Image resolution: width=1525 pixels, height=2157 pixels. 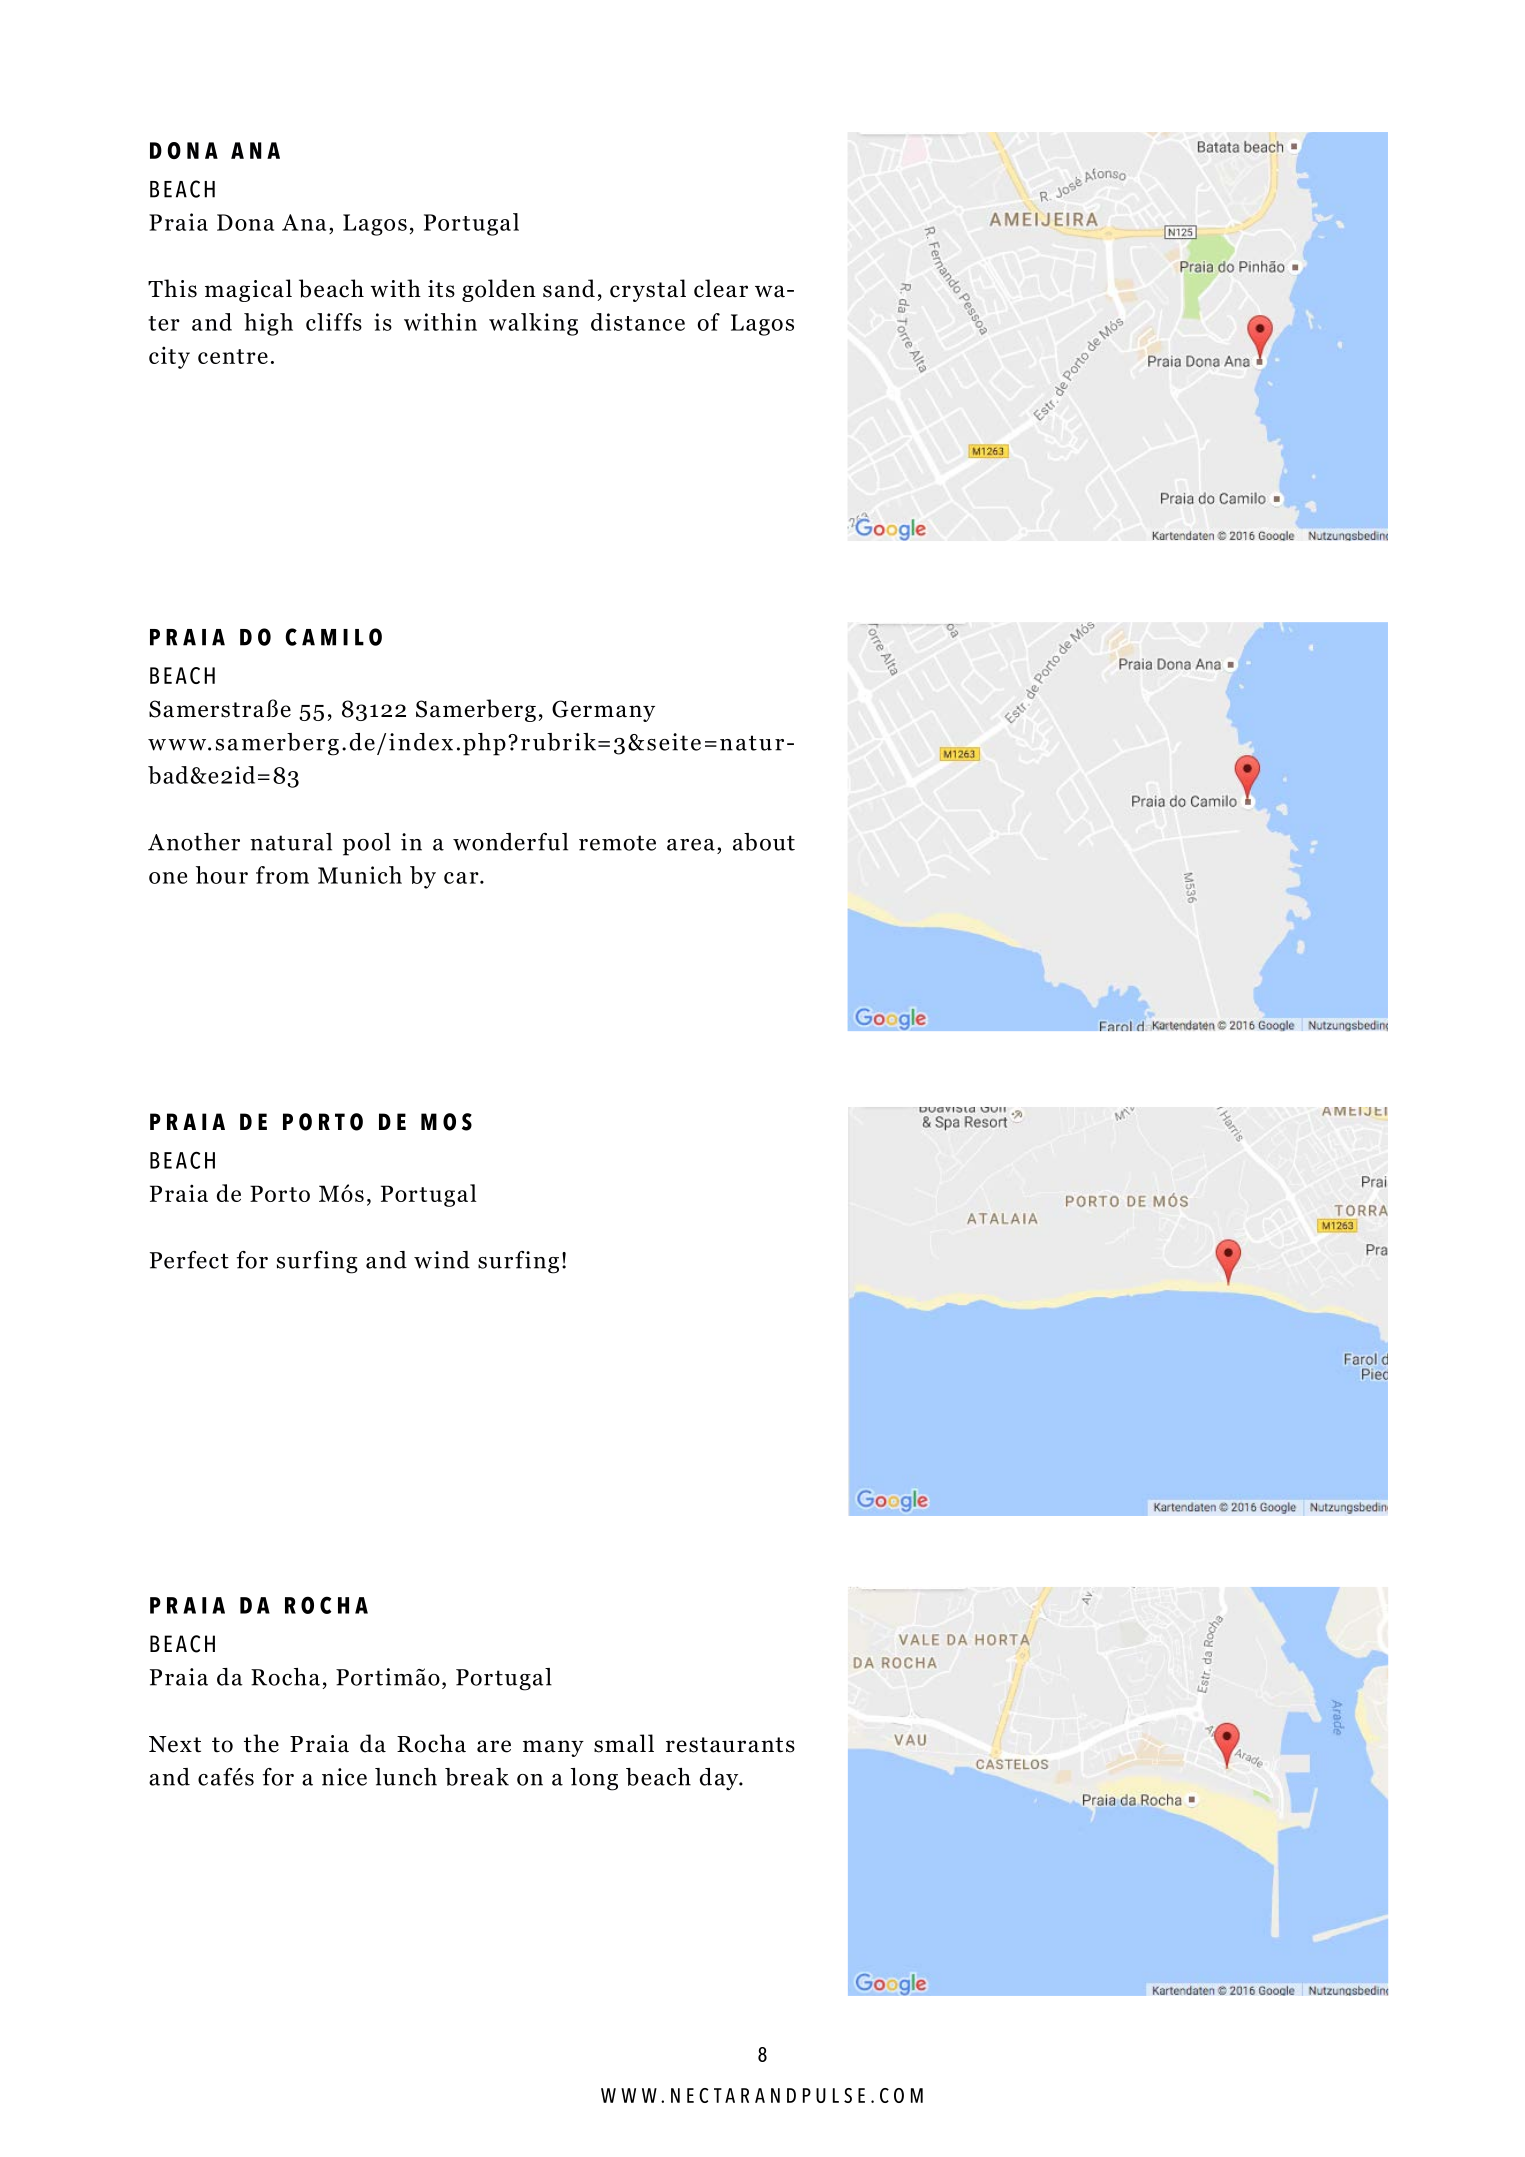 What do you see at coordinates (222, 875) in the page?
I see `hour` at bounding box center [222, 875].
